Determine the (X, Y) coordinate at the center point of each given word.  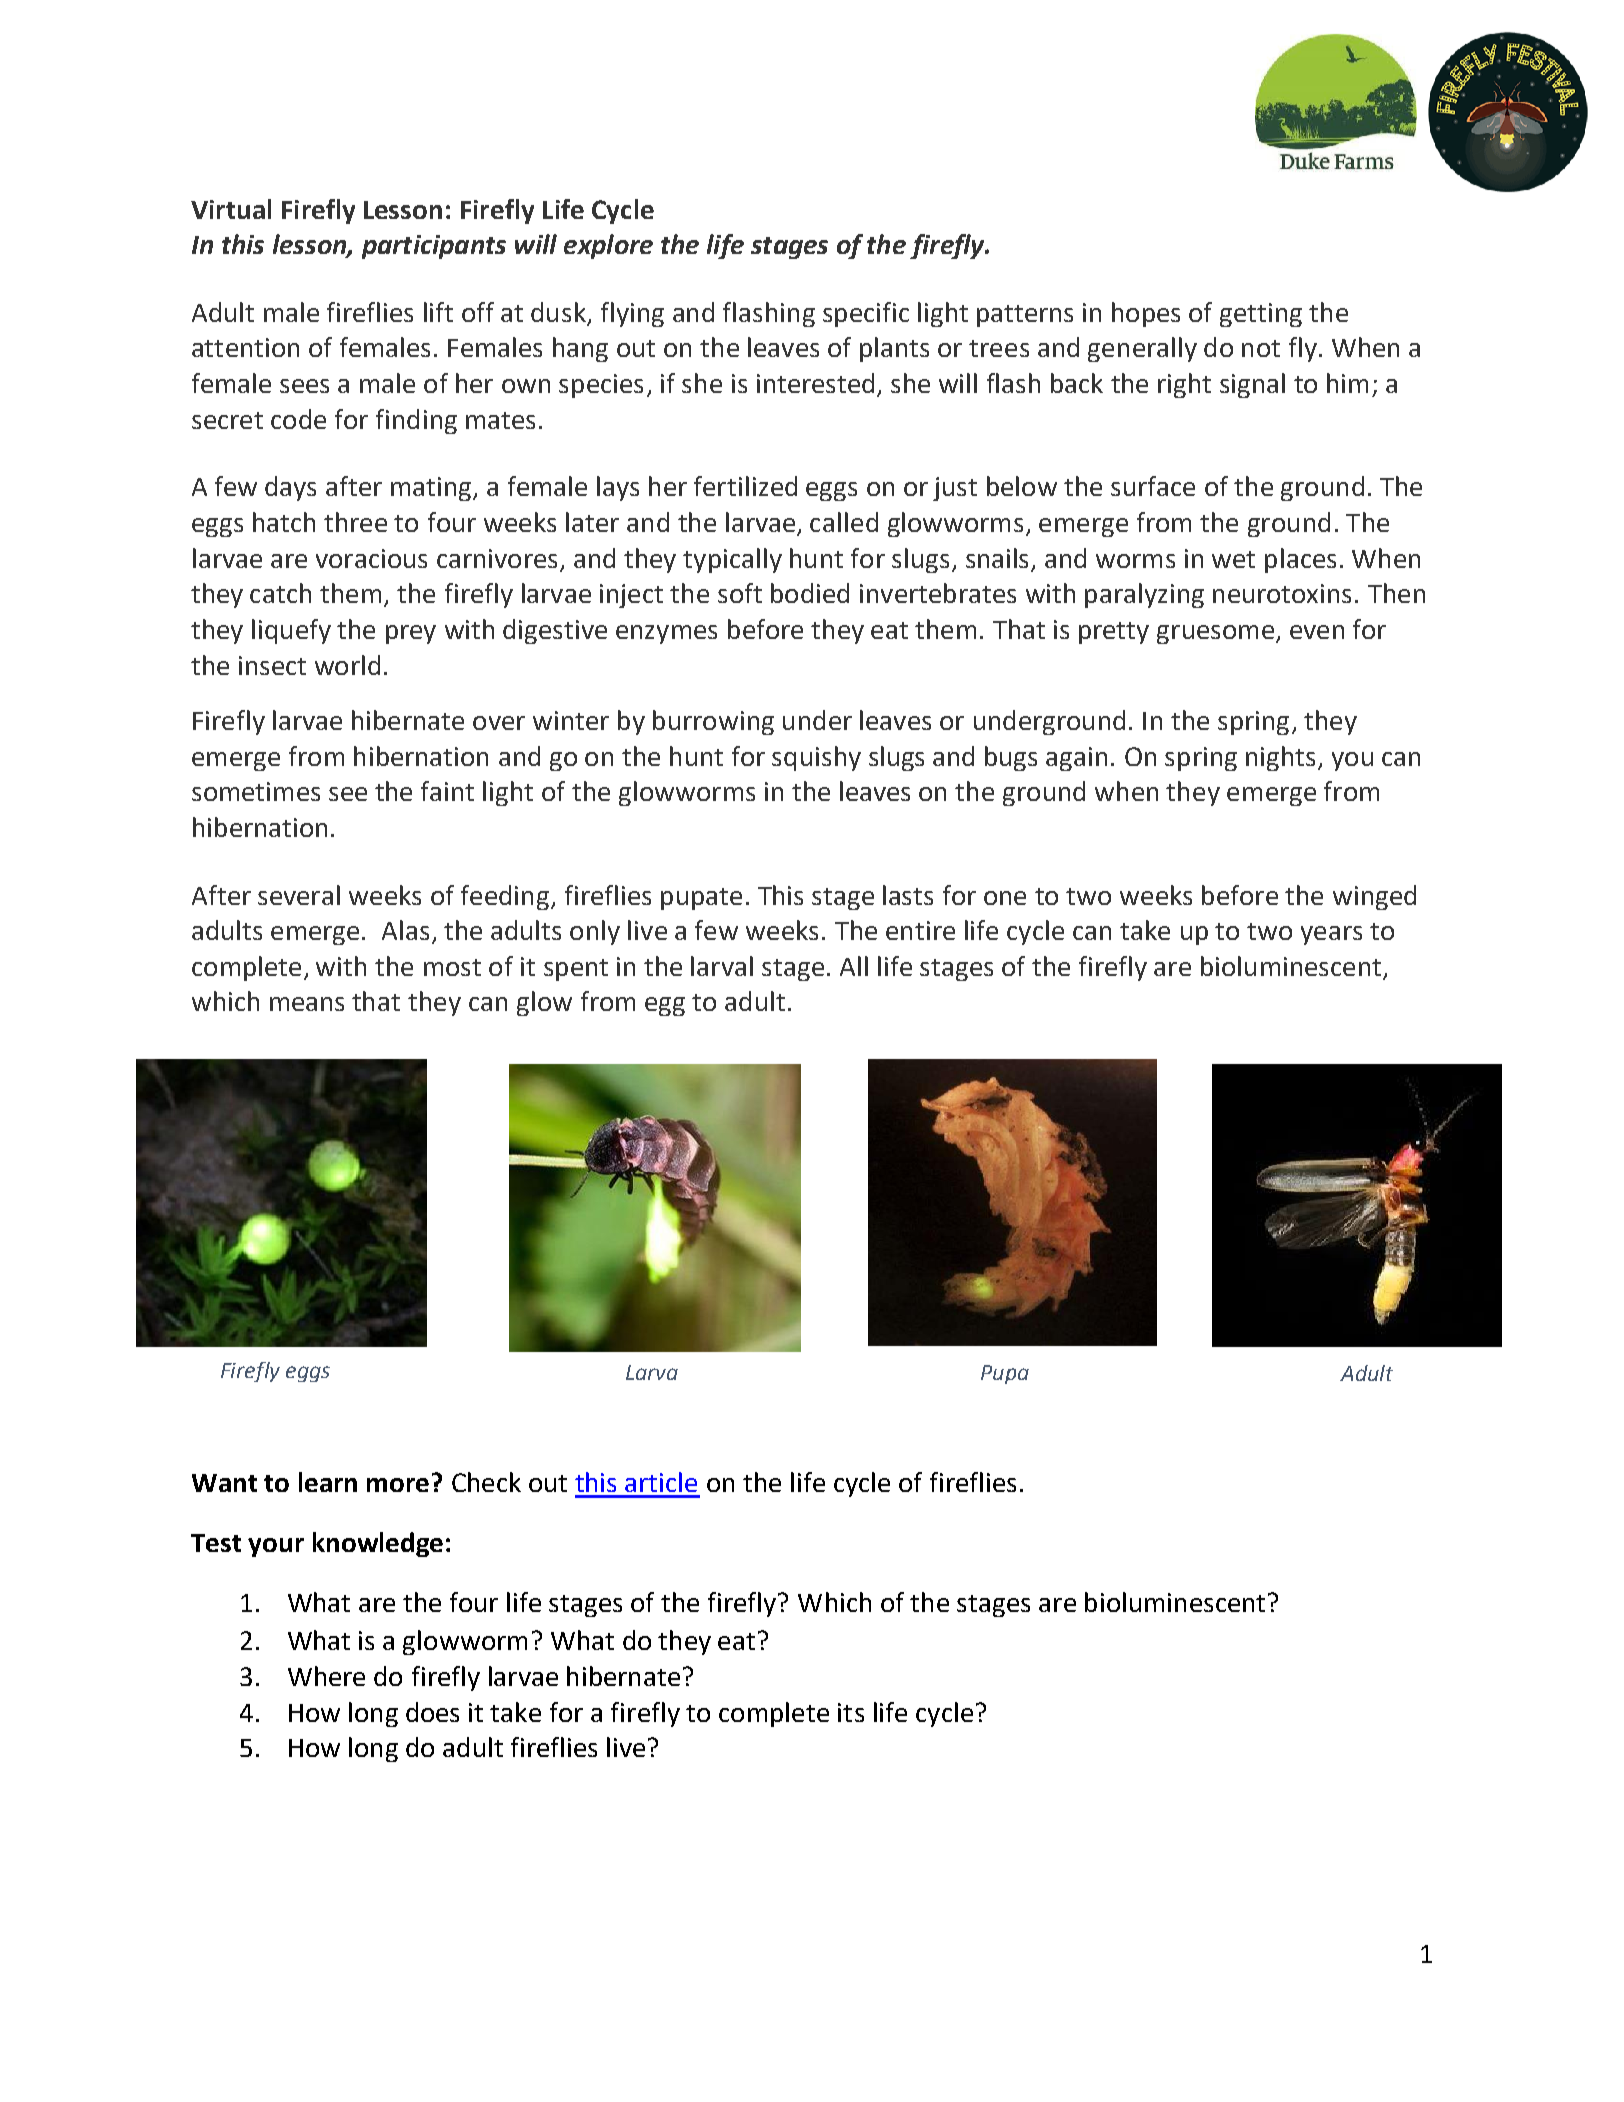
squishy (816, 758)
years (1331, 935)
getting (1261, 315)
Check (486, 1482)
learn (328, 1482)
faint (447, 791)
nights (1280, 758)
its (851, 1712)
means (307, 1004)
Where (326, 1676)
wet (1233, 559)
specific (866, 314)
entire (920, 930)
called (844, 522)
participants (434, 247)
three (355, 522)
